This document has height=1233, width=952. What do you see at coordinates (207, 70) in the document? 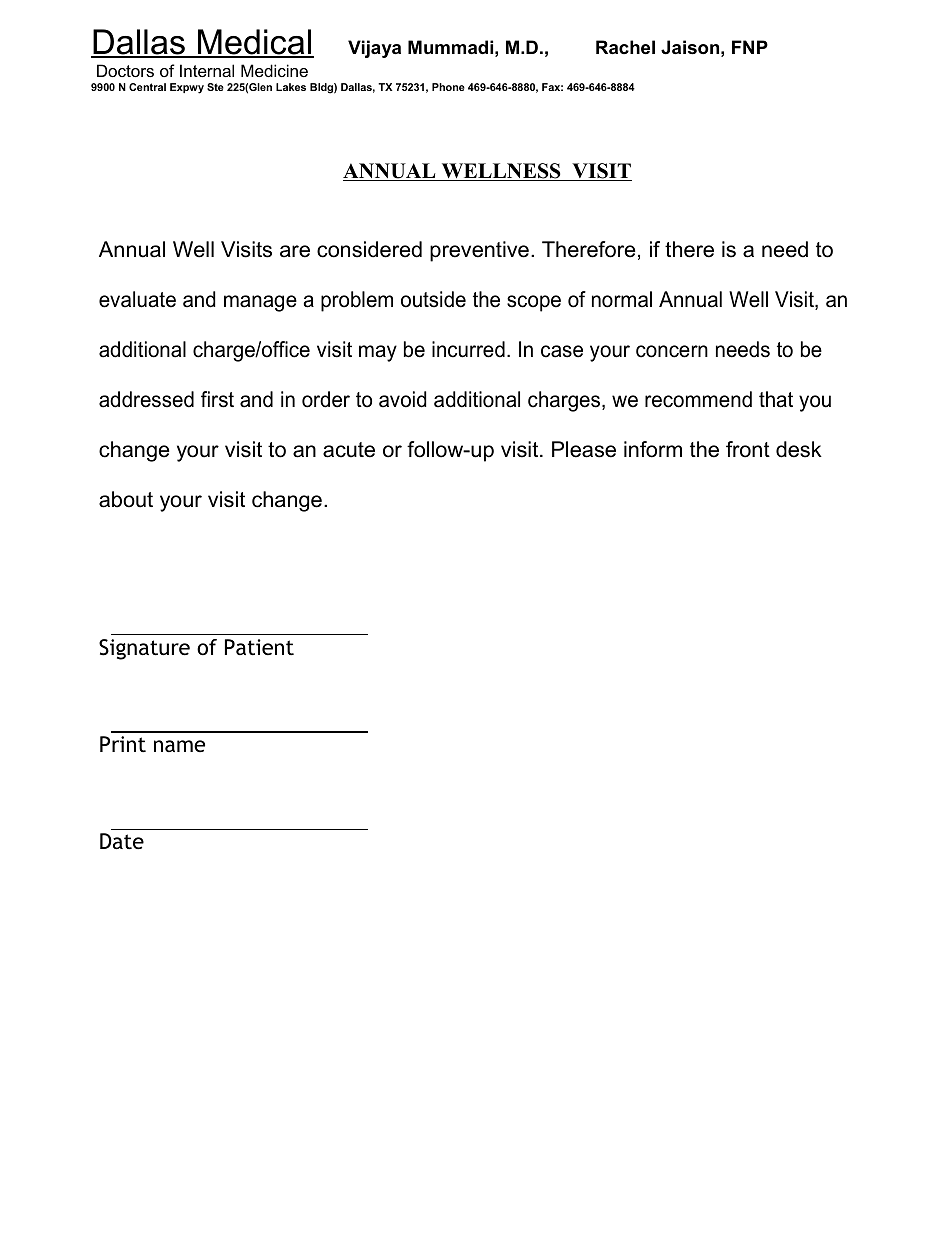
I see `Internal` at bounding box center [207, 70].
